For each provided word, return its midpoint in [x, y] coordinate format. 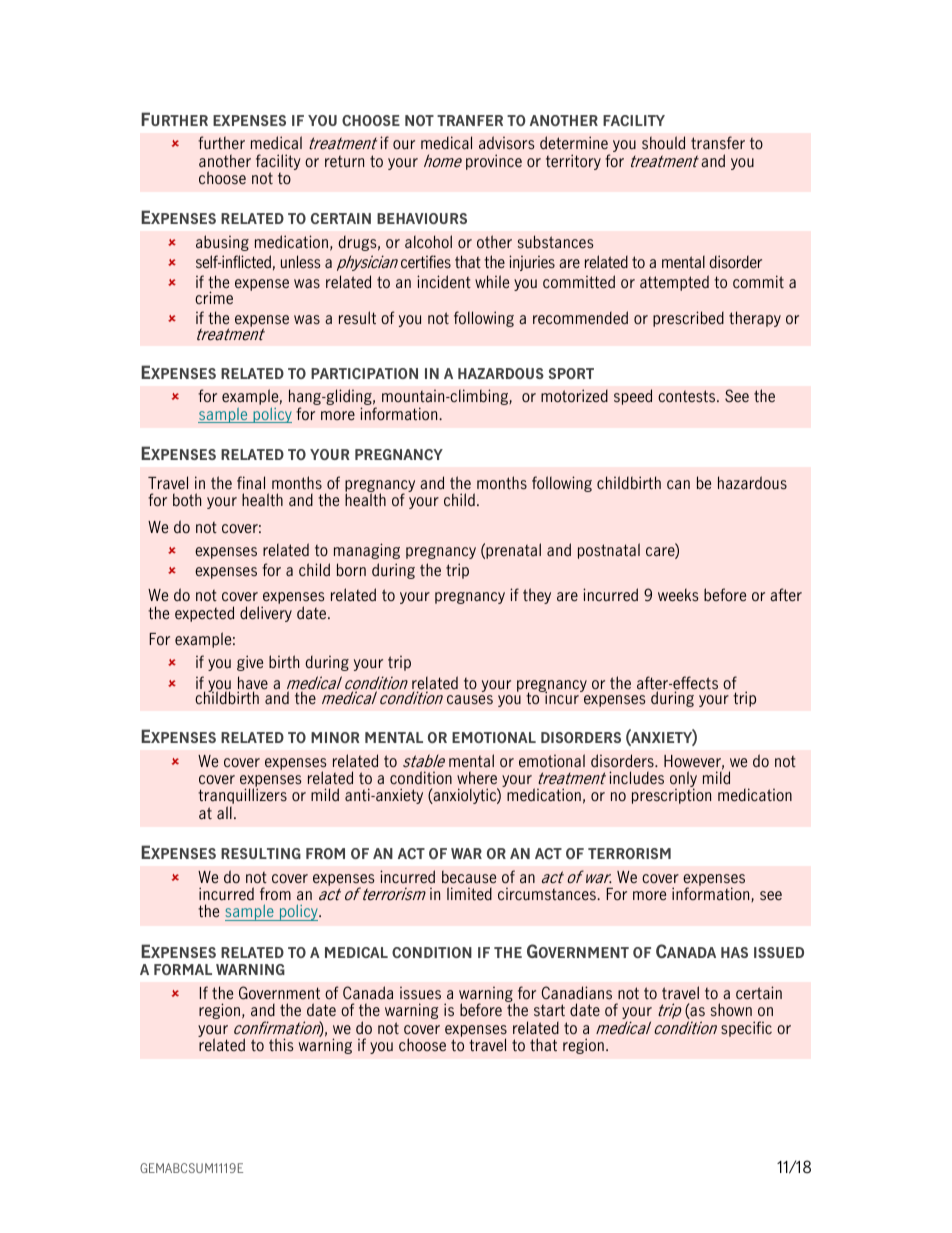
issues [420, 993]
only [683, 780]
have [253, 684]
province [494, 162]
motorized [574, 395]
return [344, 161]
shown [731, 1010]
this [281, 1045]
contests [688, 396]
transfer [718, 143]
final [251, 483]
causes [470, 700]
